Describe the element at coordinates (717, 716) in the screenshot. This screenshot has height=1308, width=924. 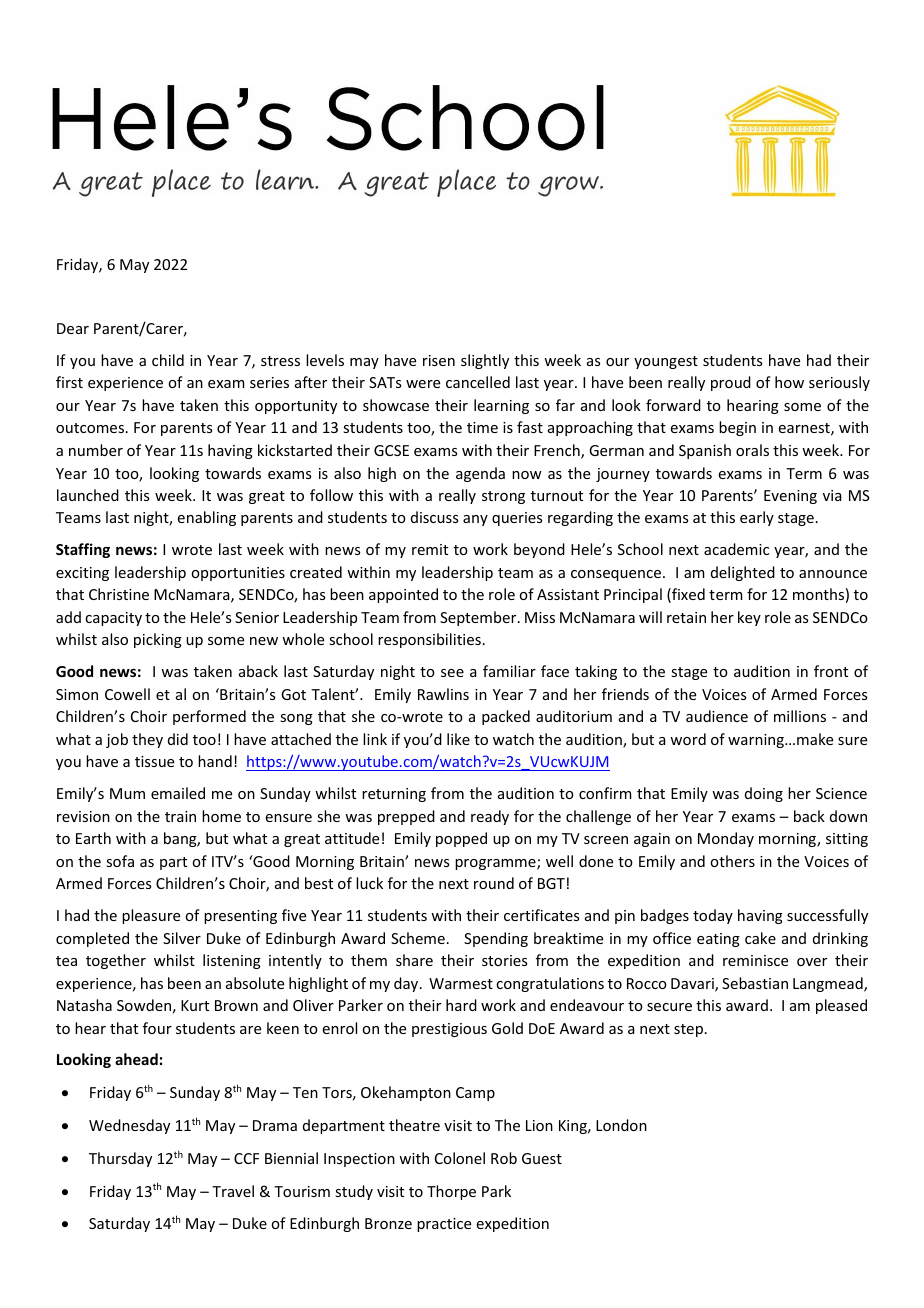
I see `audience` at that location.
